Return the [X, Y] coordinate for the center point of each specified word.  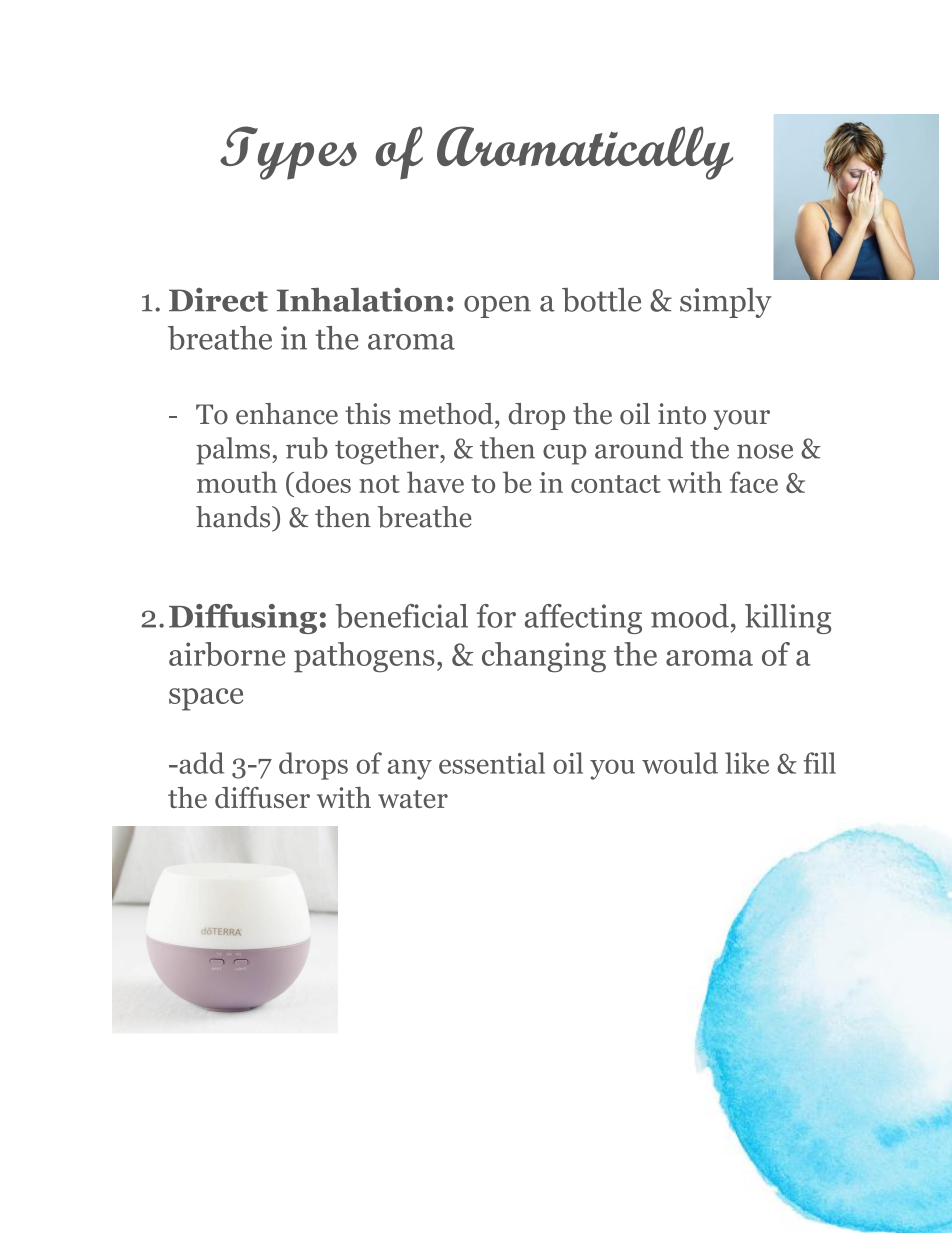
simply [726, 303]
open [497, 307]
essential [492, 763]
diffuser [262, 797]
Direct [218, 299]
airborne [227, 654]
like [747, 763]
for [496, 616]
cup [564, 454]
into [682, 414]
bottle [601, 300]
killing [788, 619]
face [754, 482]
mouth [237, 482]
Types [288, 153]
